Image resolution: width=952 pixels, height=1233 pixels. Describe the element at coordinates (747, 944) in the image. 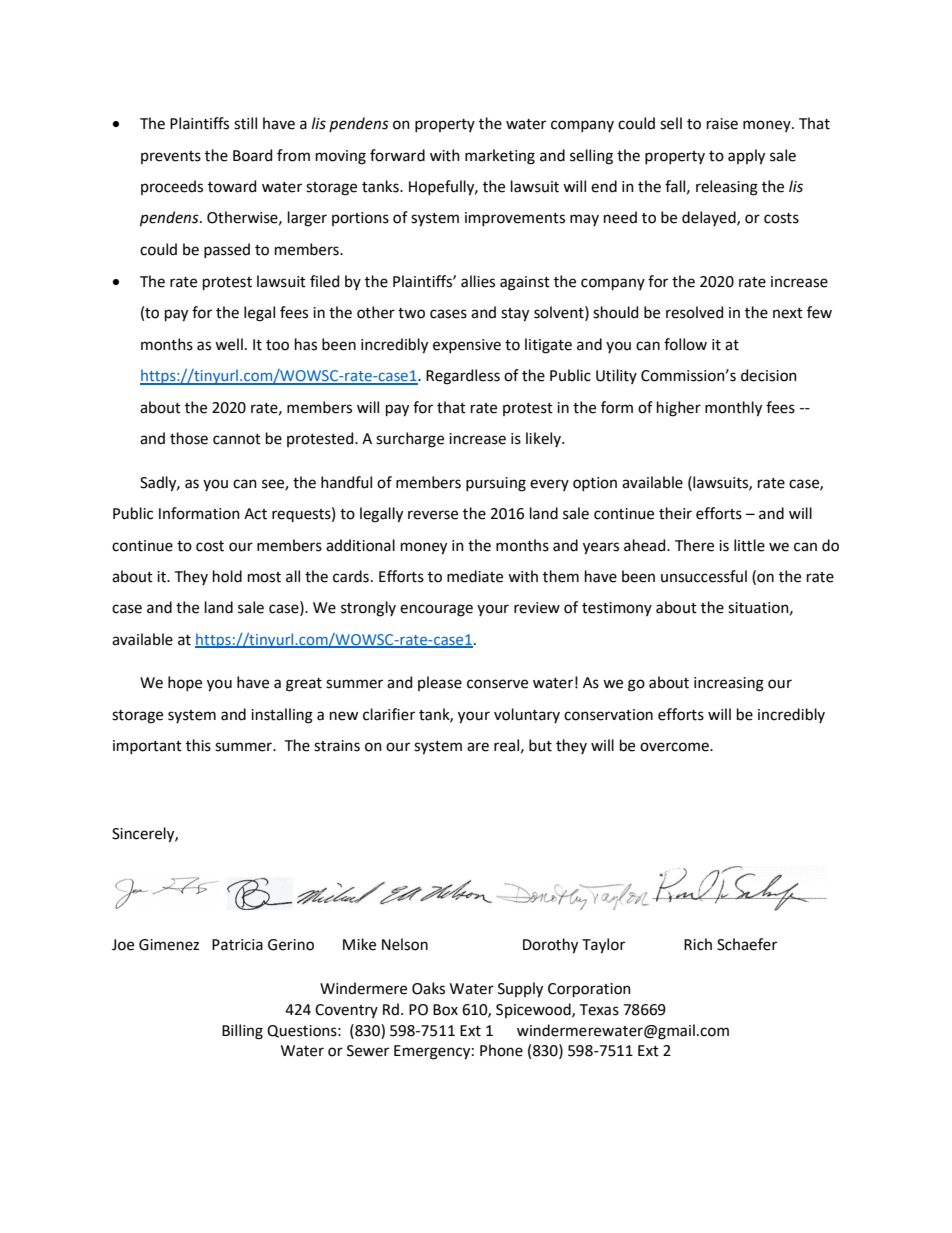

I see `Schaefer` at that location.
